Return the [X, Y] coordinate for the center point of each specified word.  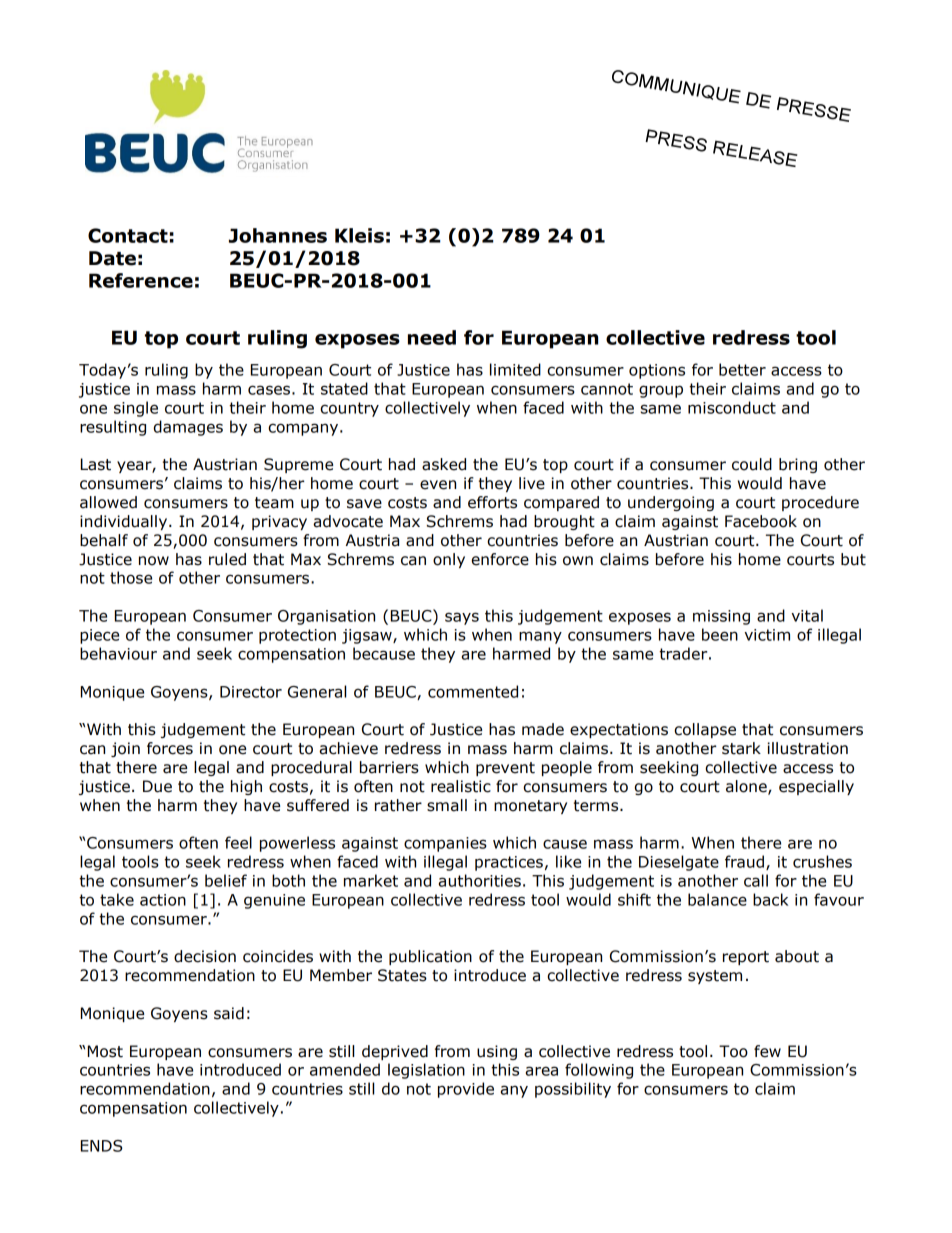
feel [238, 842]
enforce [500, 559]
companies [445, 844]
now [154, 561]
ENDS [101, 1146]
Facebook [761, 521]
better [742, 369]
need [432, 337]
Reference [141, 280]
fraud [744, 861]
